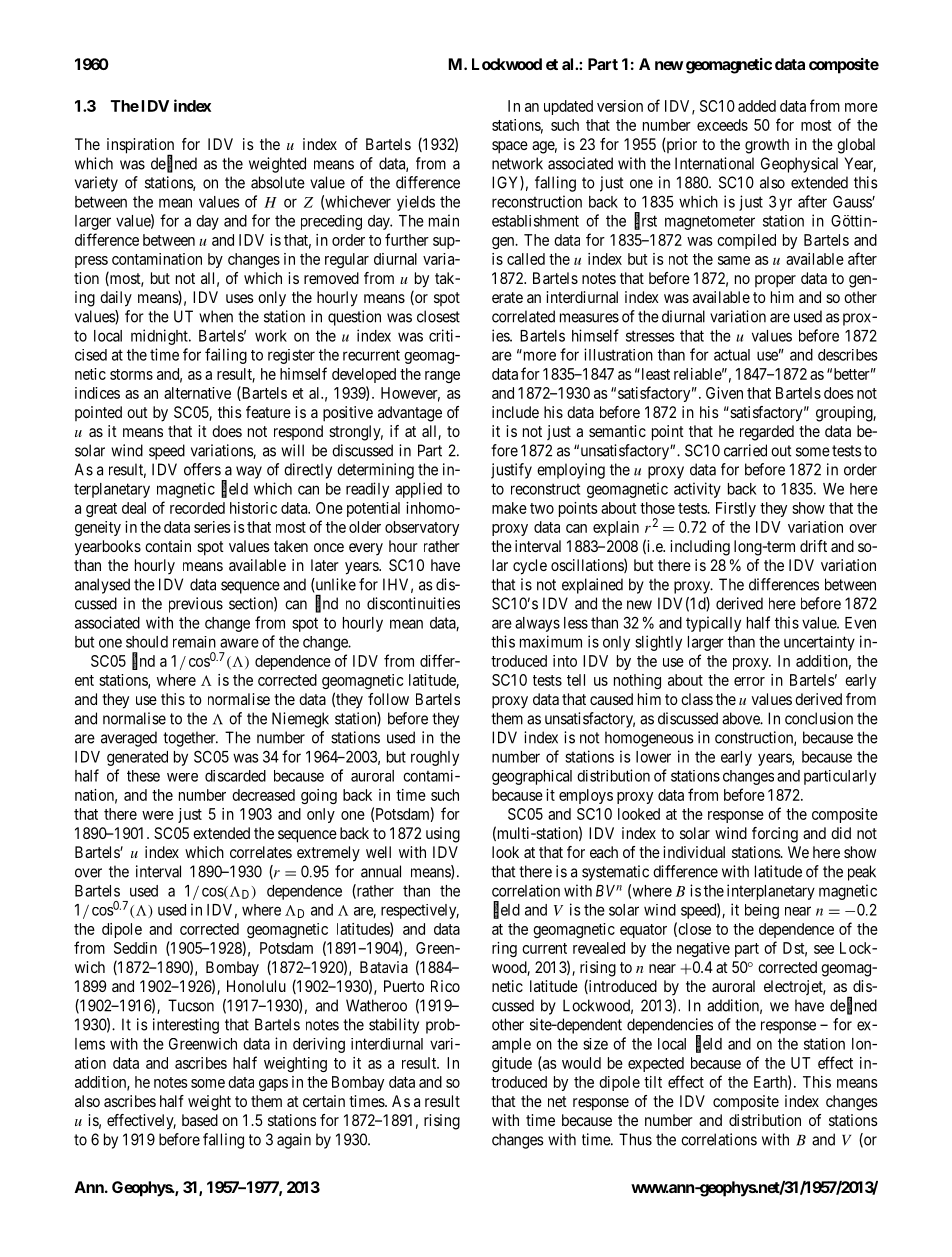 This page has height=1257, width=952. What do you see at coordinates (537, 624) in the page?
I see `always` at bounding box center [537, 624].
